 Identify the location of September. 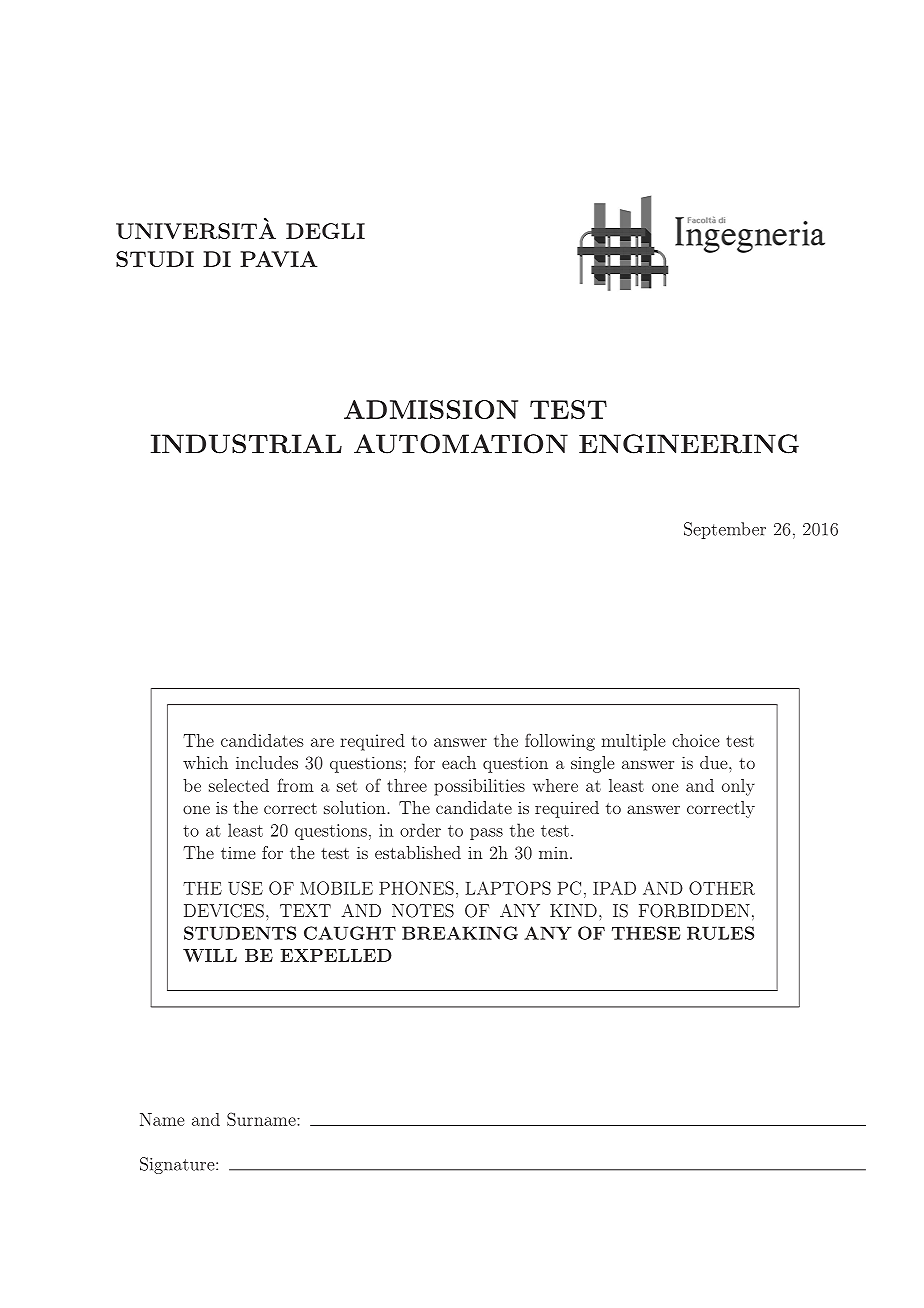
(725, 530).
